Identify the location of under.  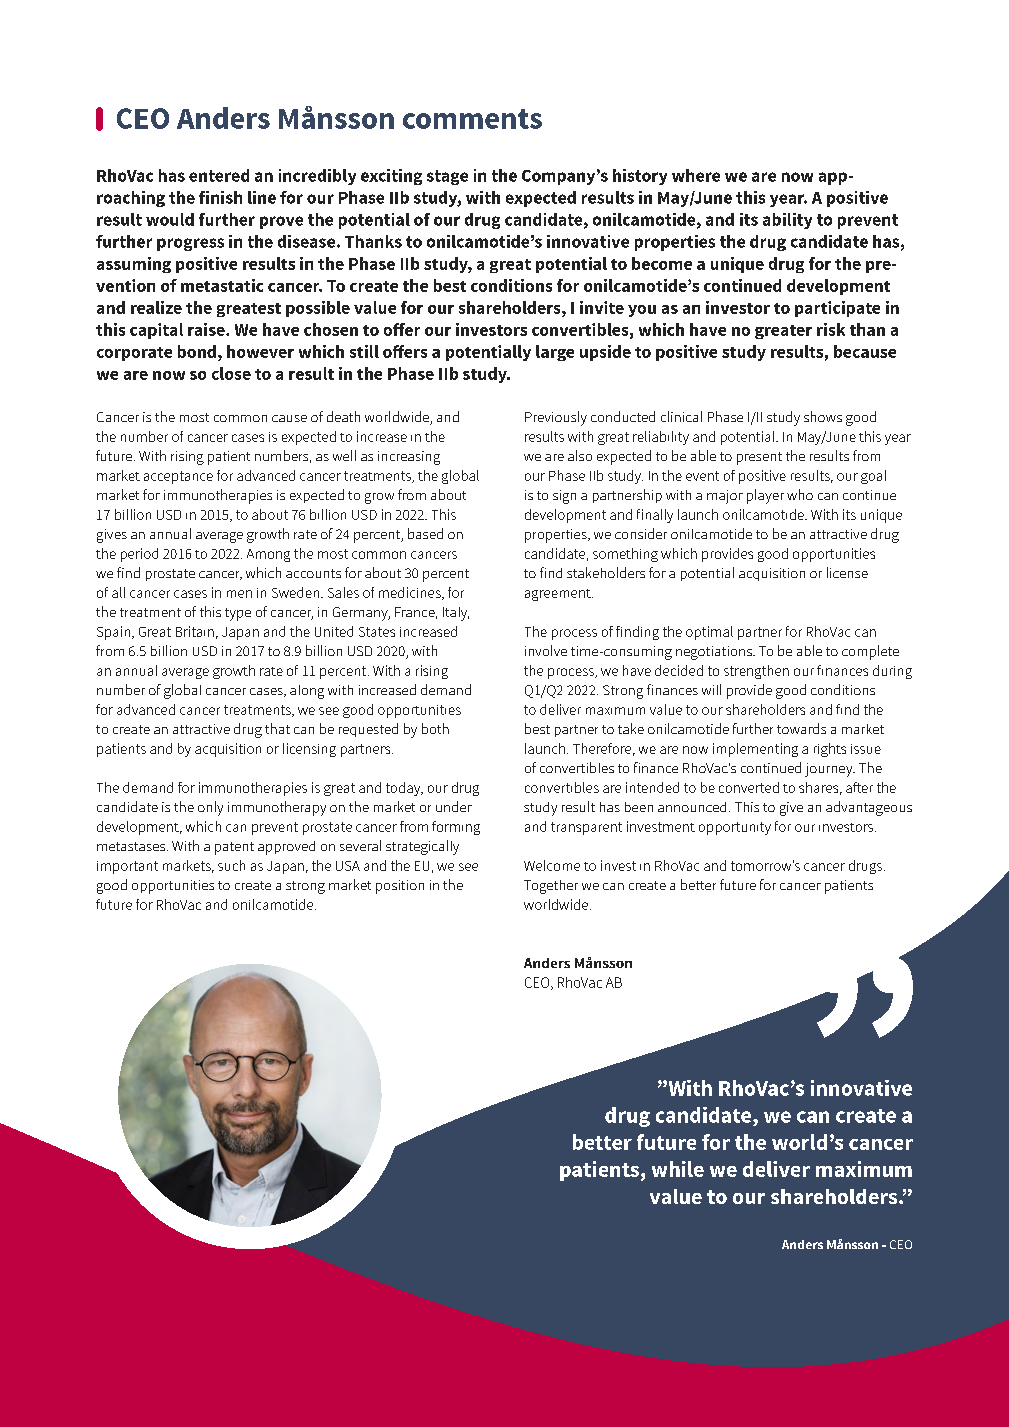
(454, 806).
